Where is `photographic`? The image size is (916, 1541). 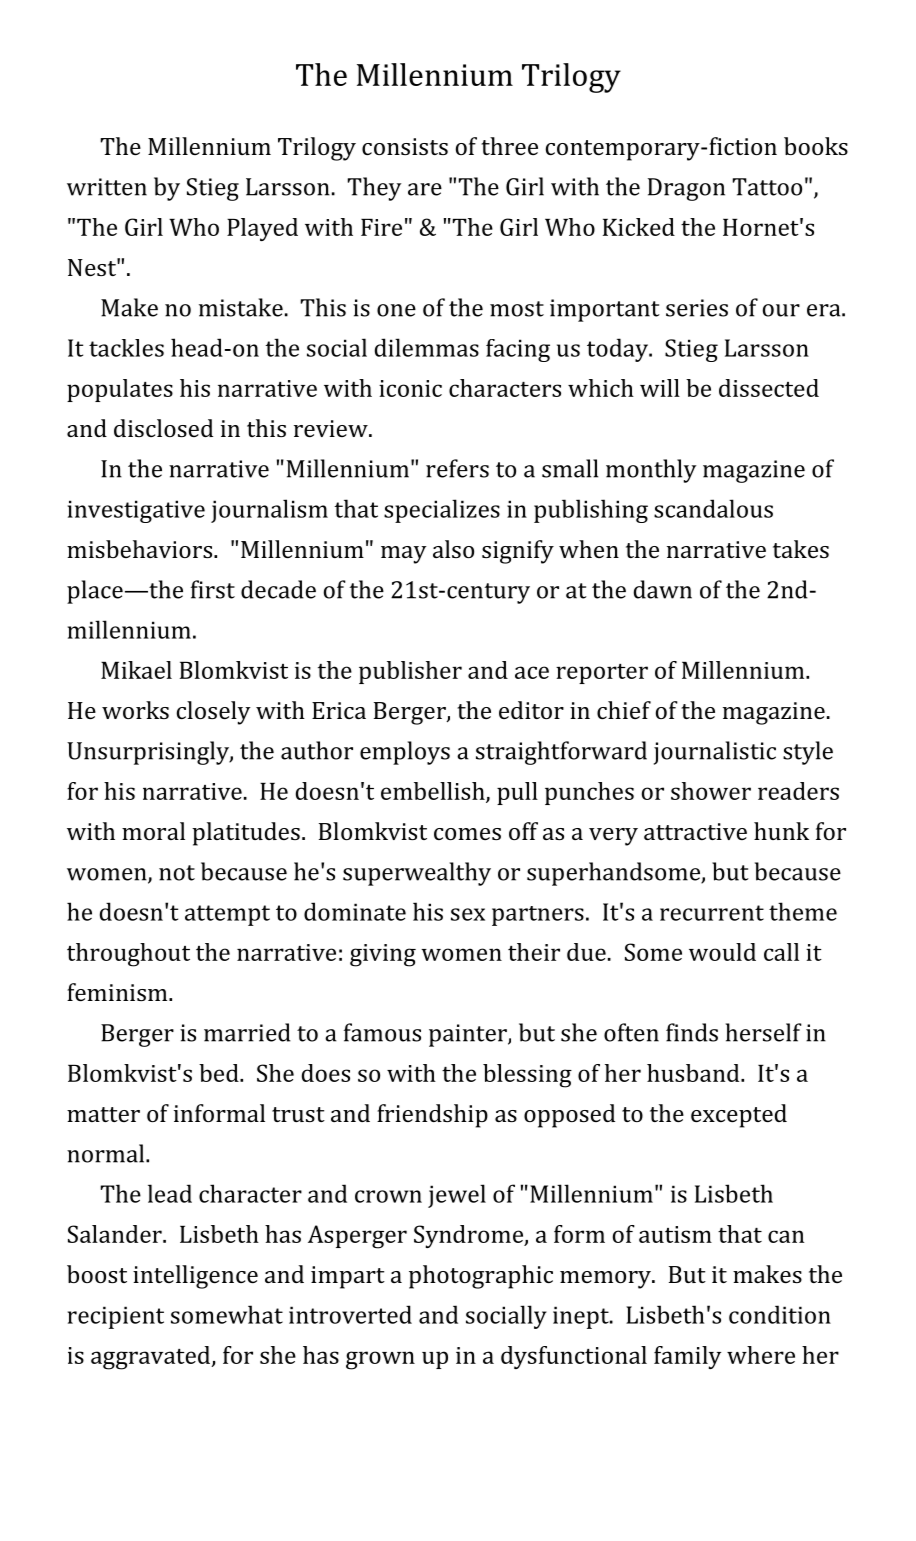
photographic is located at coordinates (481, 1277).
